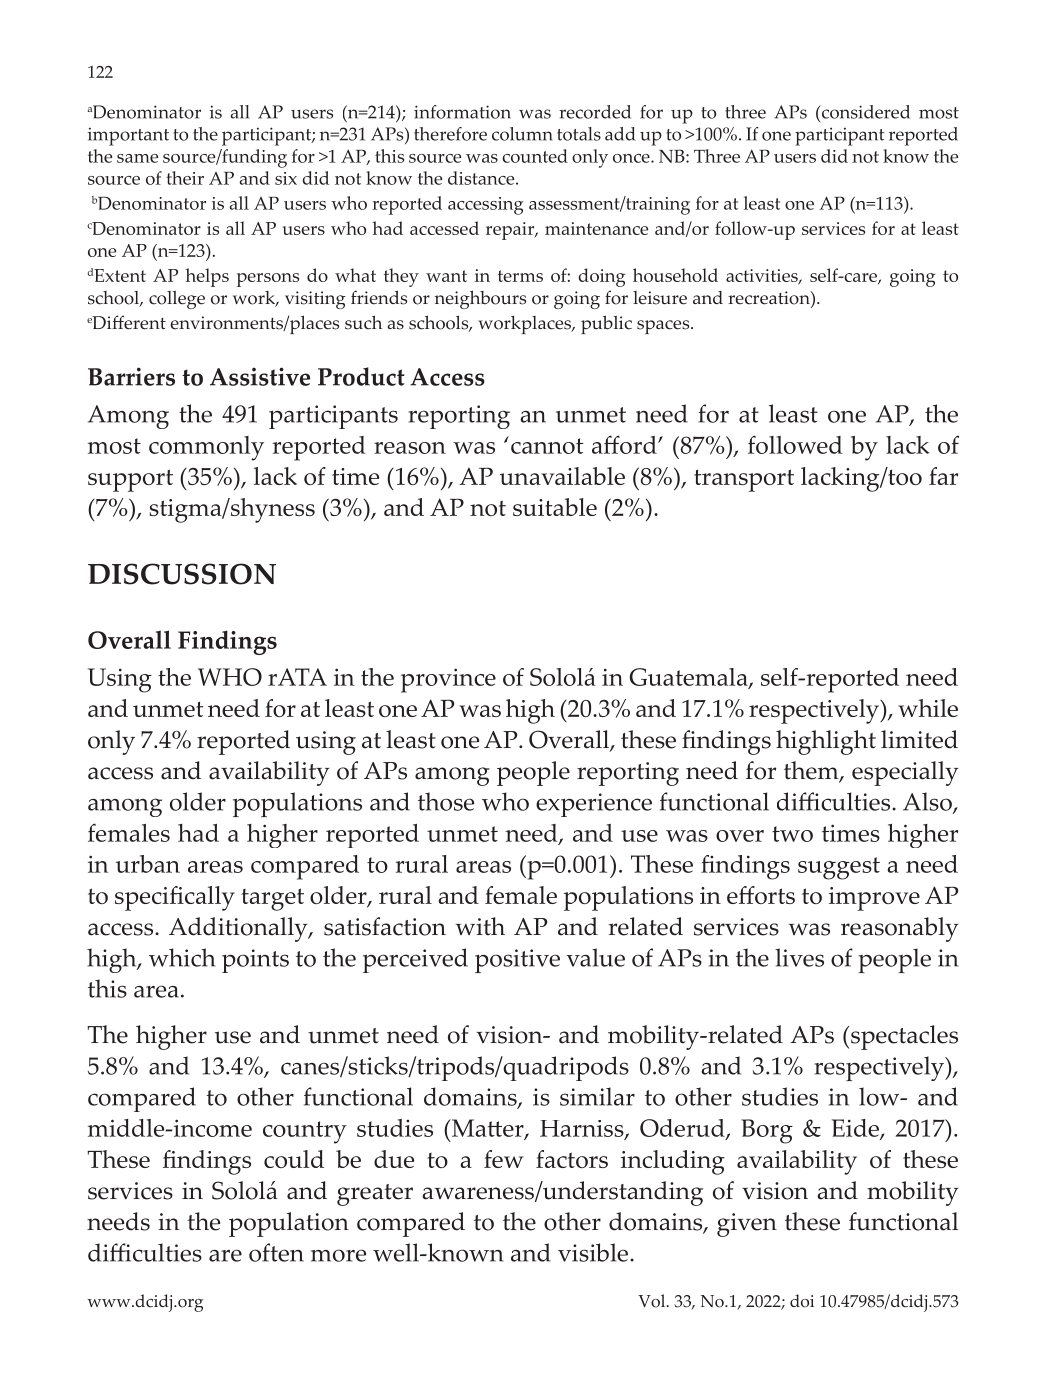  I want to click on DISCUSSION, so click(182, 574).
